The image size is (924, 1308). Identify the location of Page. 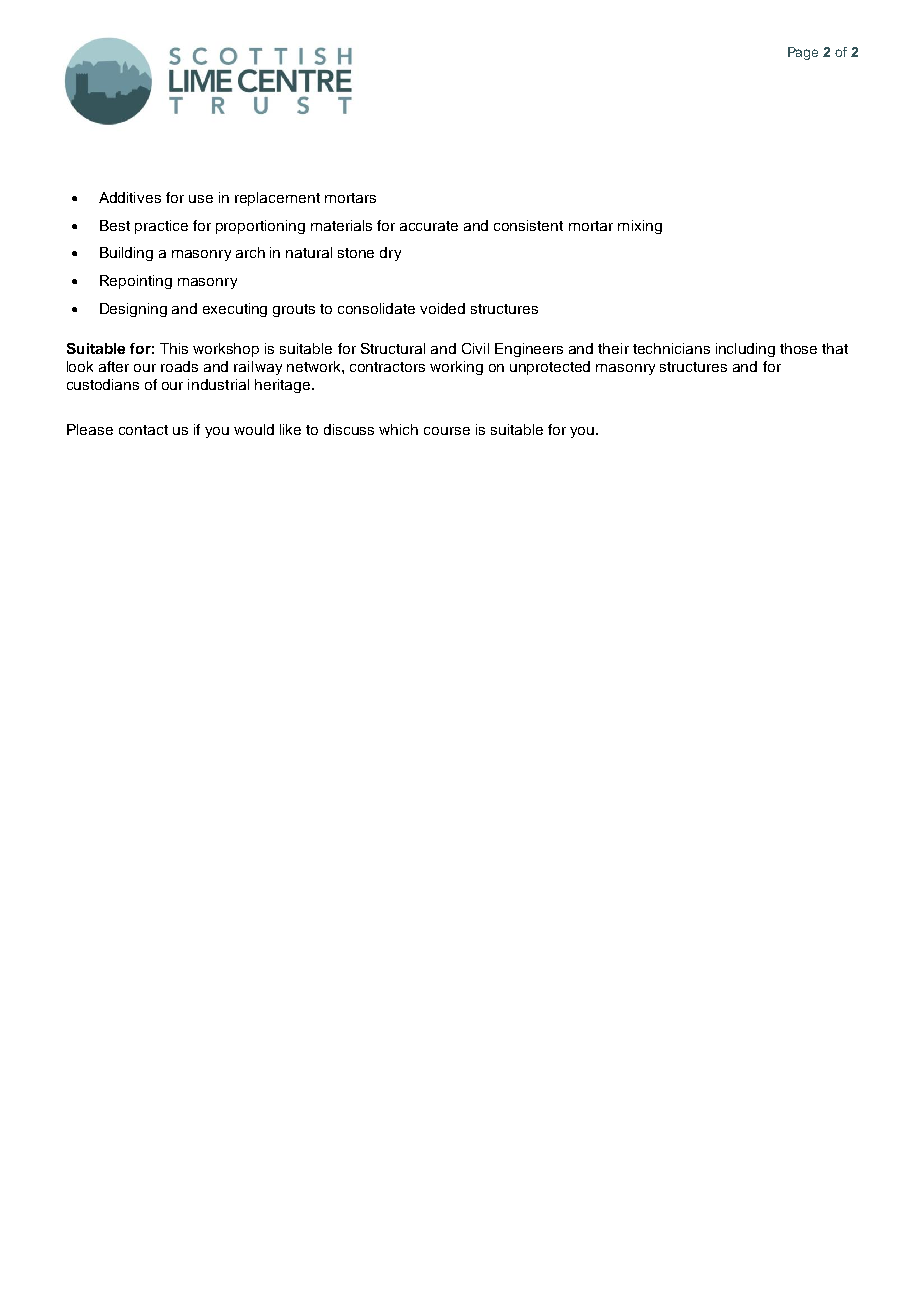
(803, 53).
